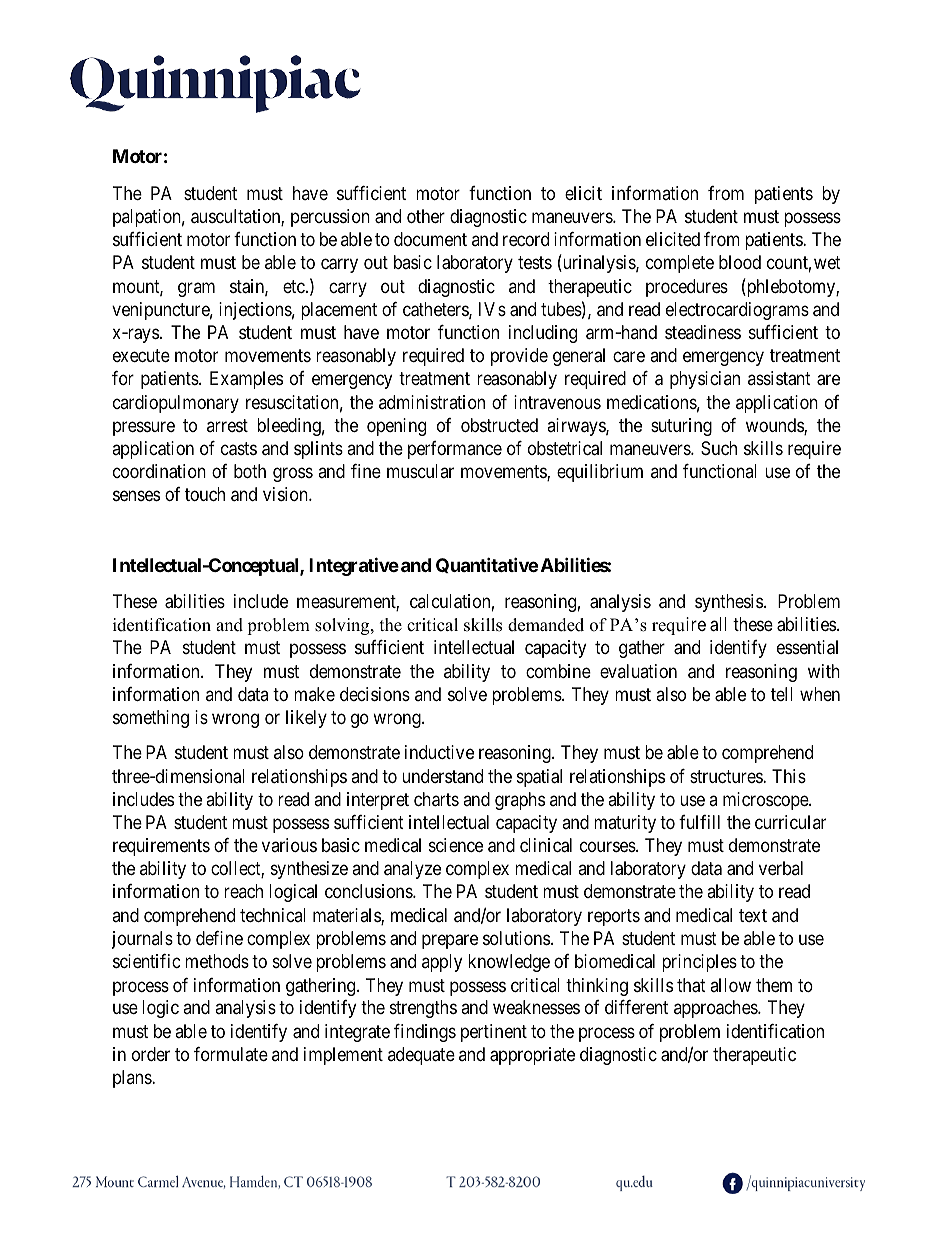 Image resolution: width=952 pixels, height=1233 pixels. What do you see at coordinates (231, 1054) in the screenshot?
I see `formulate` at bounding box center [231, 1054].
